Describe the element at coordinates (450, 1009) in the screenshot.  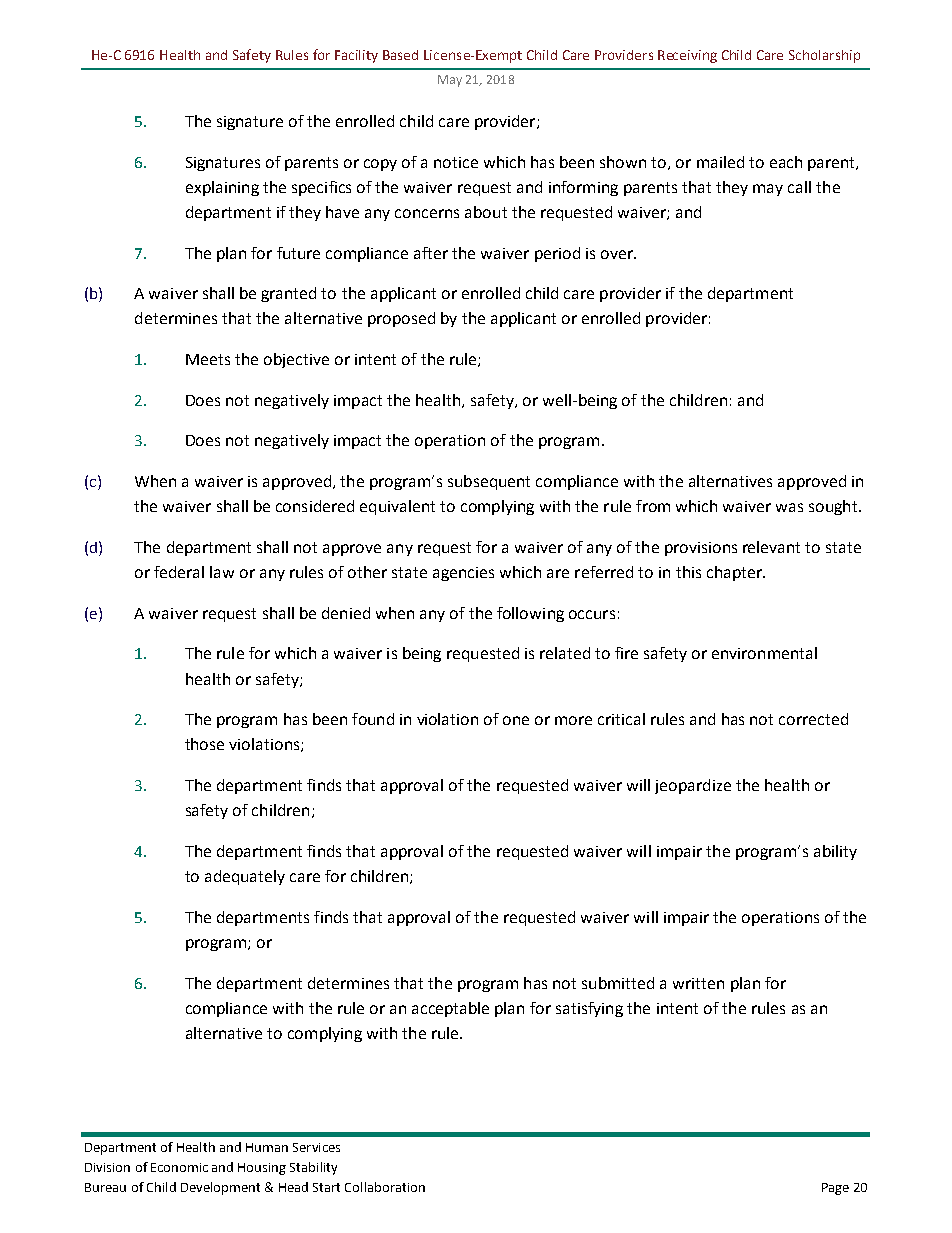
I see `acceptable` at that location.
